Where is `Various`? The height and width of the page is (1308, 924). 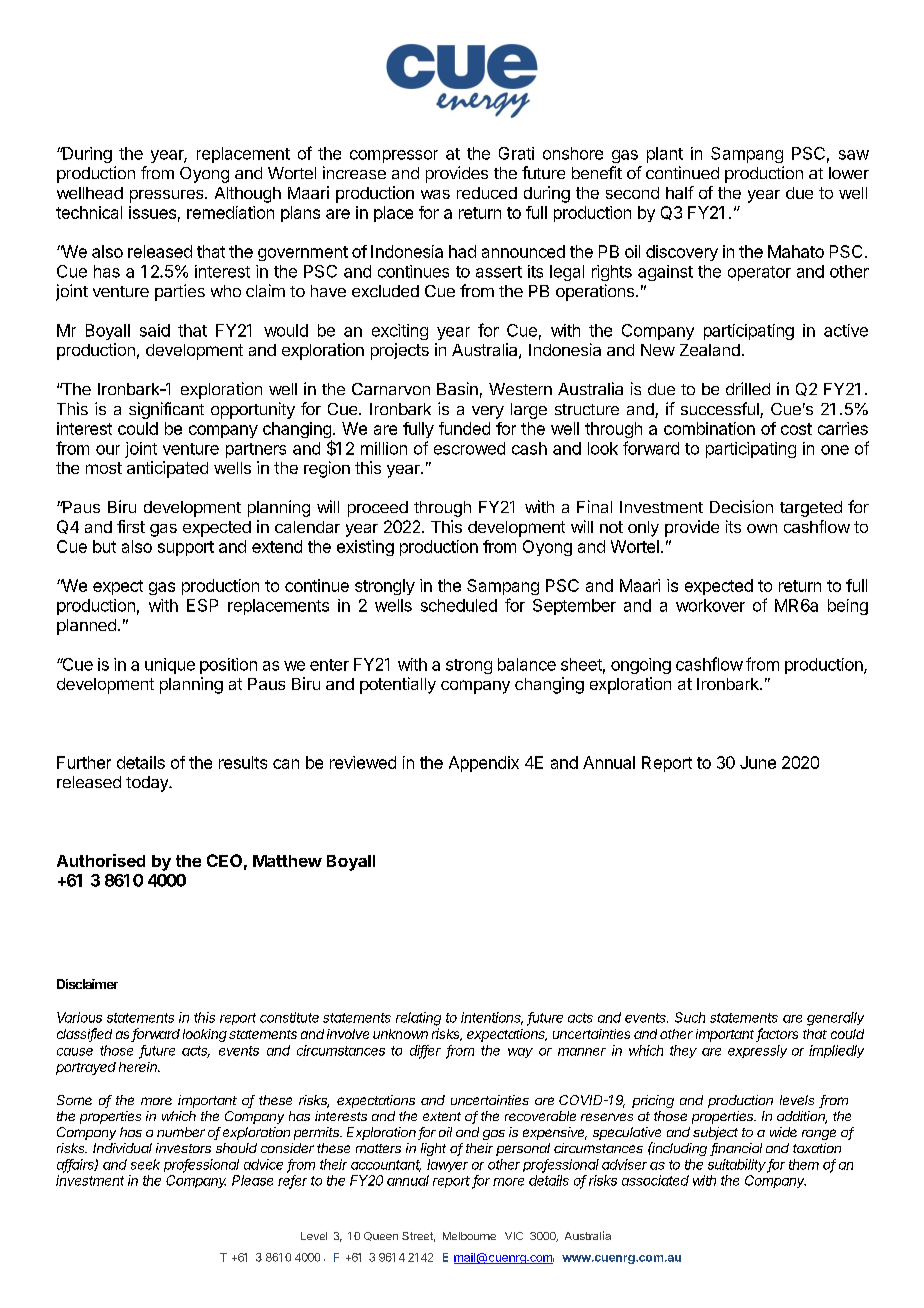 Various is located at coordinates (79, 1017).
